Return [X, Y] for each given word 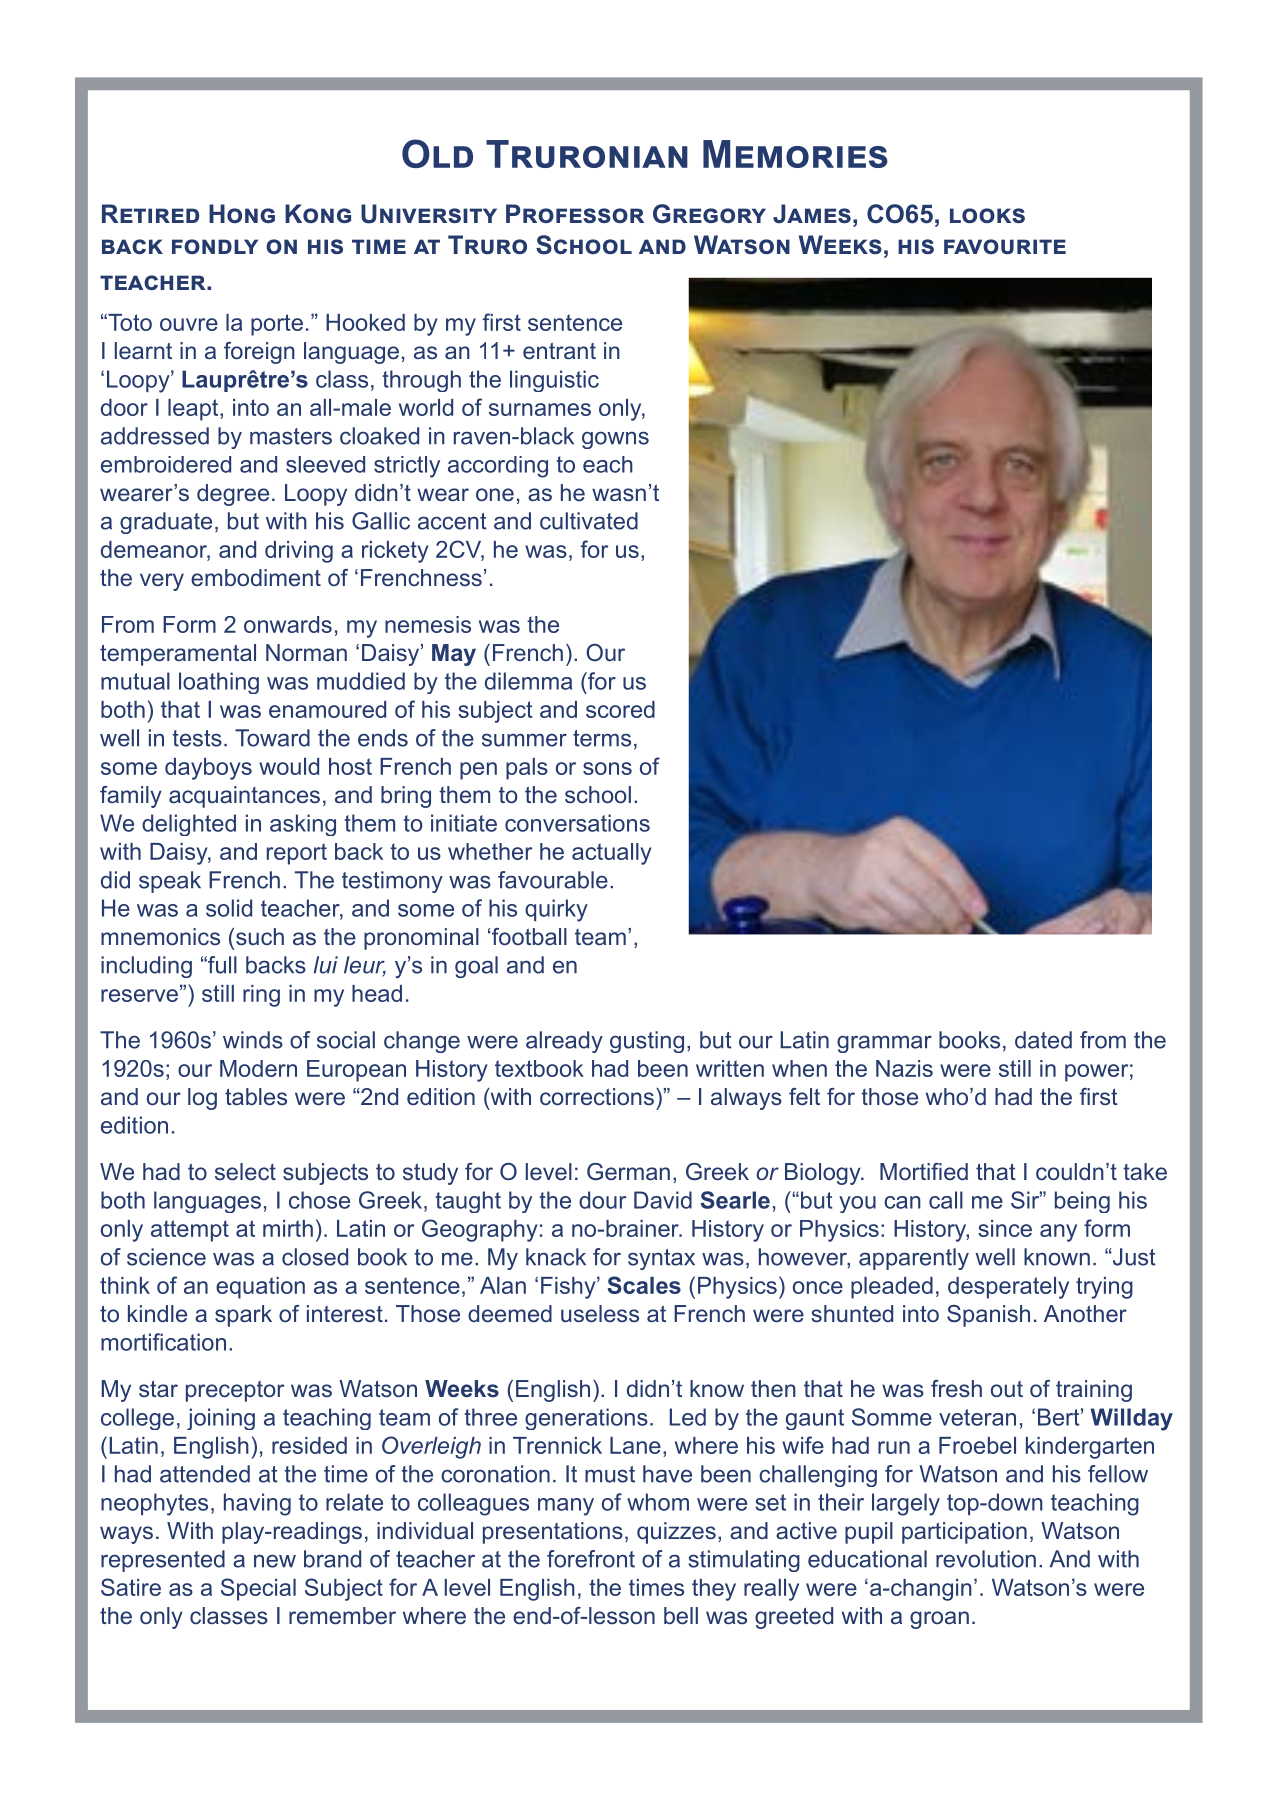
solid [229, 908]
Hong [242, 213]
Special [258, 1589]
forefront [591, 1559]
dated [1043, 1040]
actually [612, 854]
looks [987, 215]
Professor [575, 213]
